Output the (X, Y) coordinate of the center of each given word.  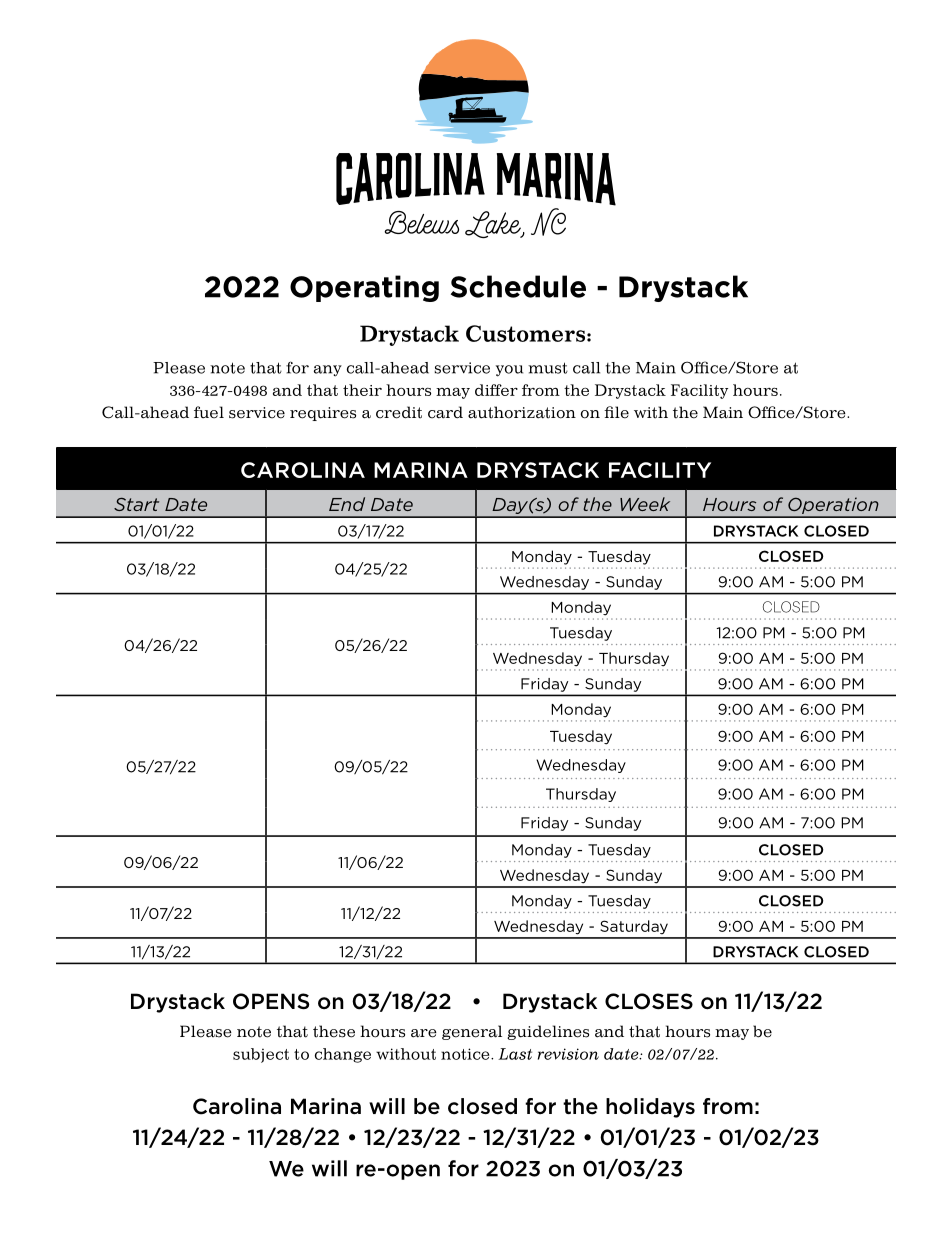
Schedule (518, 286)
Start (136, 504)
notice (466, 1054)
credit (399, 412)
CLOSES (649, 1001)
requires (323, 414)
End (347, 504)
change (343, 1055)
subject (261, 1055)
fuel (209, 412)
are (424, 1033)
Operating (364, 288)
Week (645, 504)
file (616, 412)
